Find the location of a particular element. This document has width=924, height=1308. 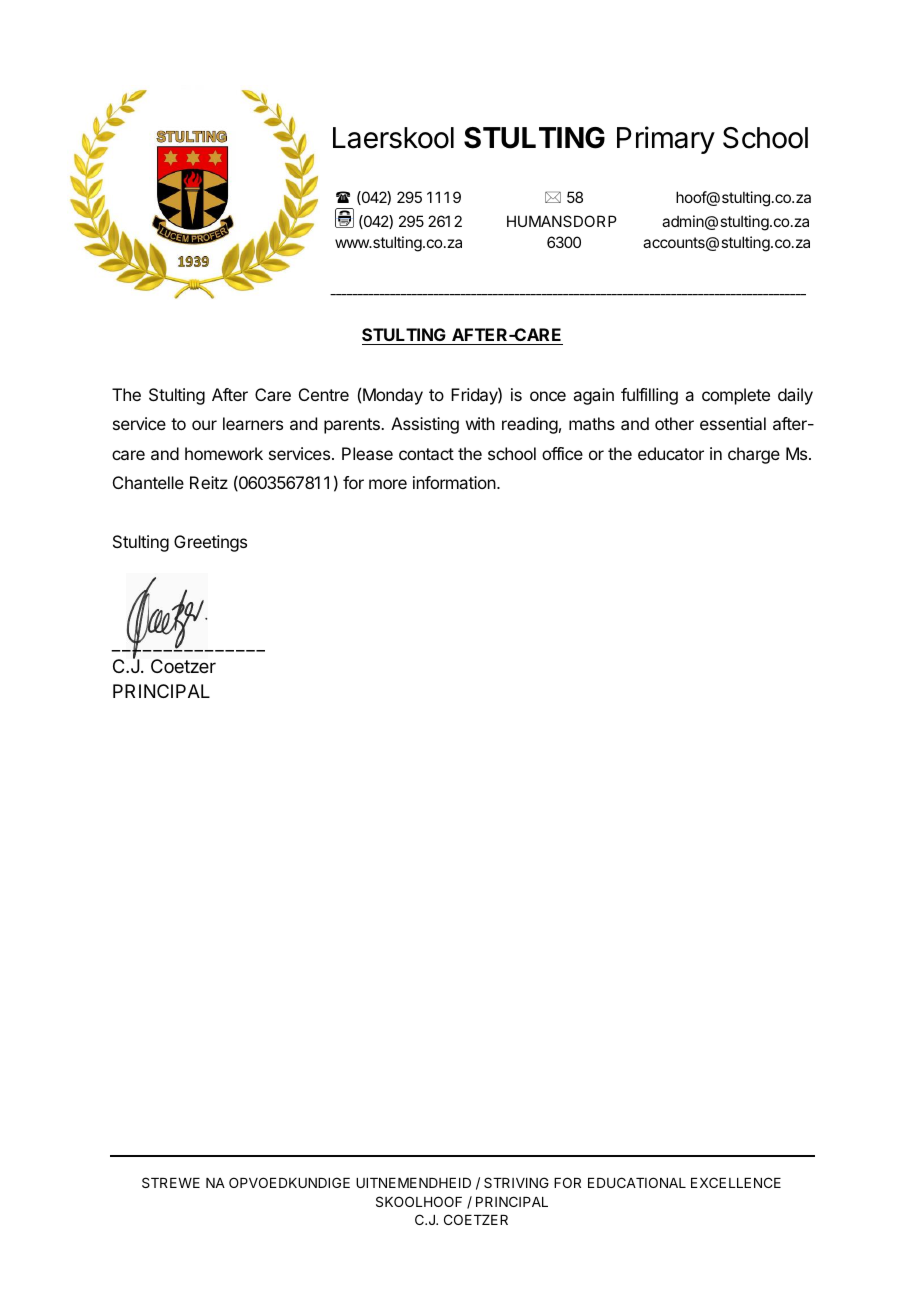

Chantelle is located at coordinates (148, 482).
